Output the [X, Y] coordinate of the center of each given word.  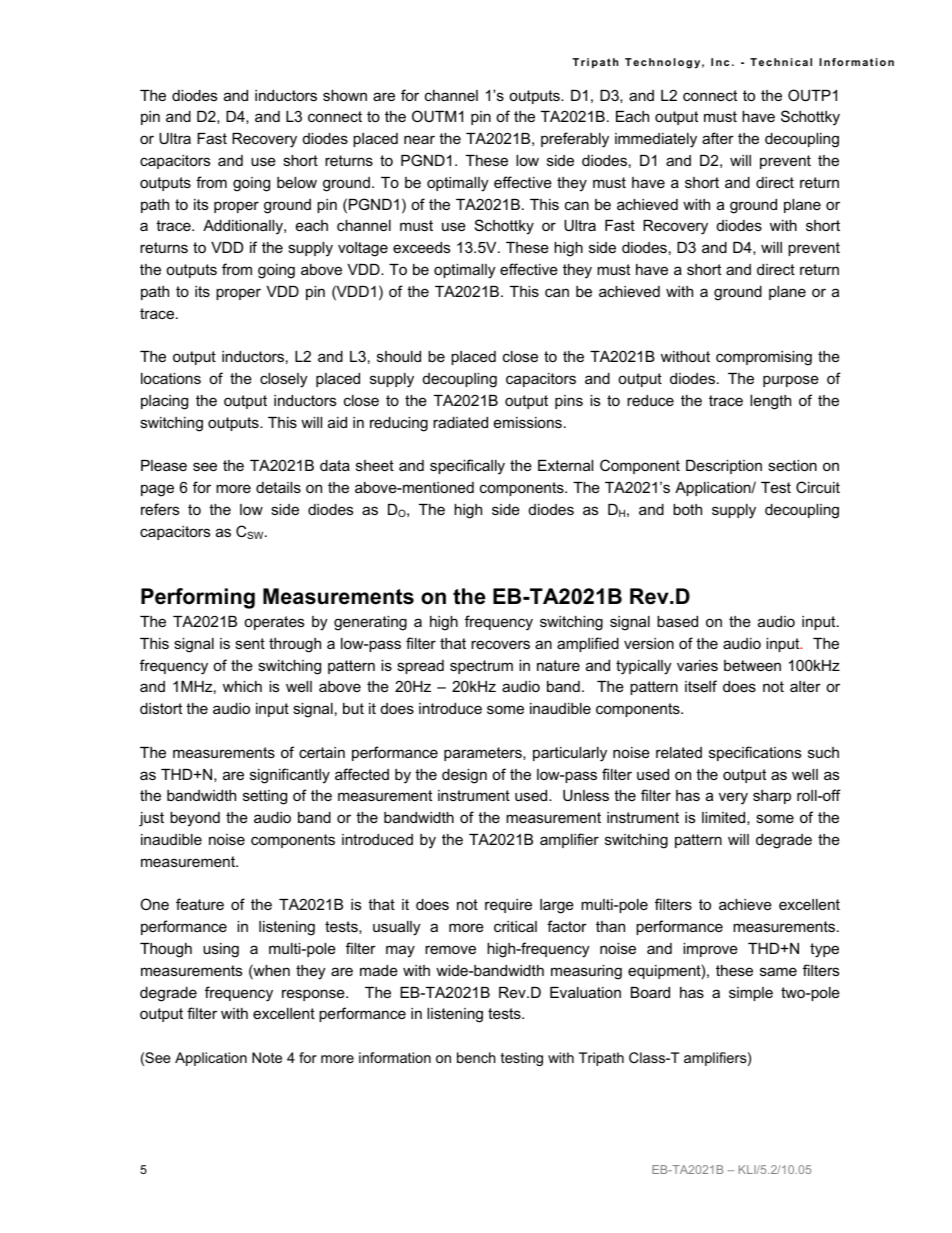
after [718, 138]
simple [751, 994]
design [464, 776]
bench [476, 1057]
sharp [772, 797]
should [399, 356]
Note [267, 1057]
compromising [764, 358]
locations [171, 378]
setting [265, 797]
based [677, 621]
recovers [500, 644]
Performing [198, 598]
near [419, 139]
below [297, 182]
